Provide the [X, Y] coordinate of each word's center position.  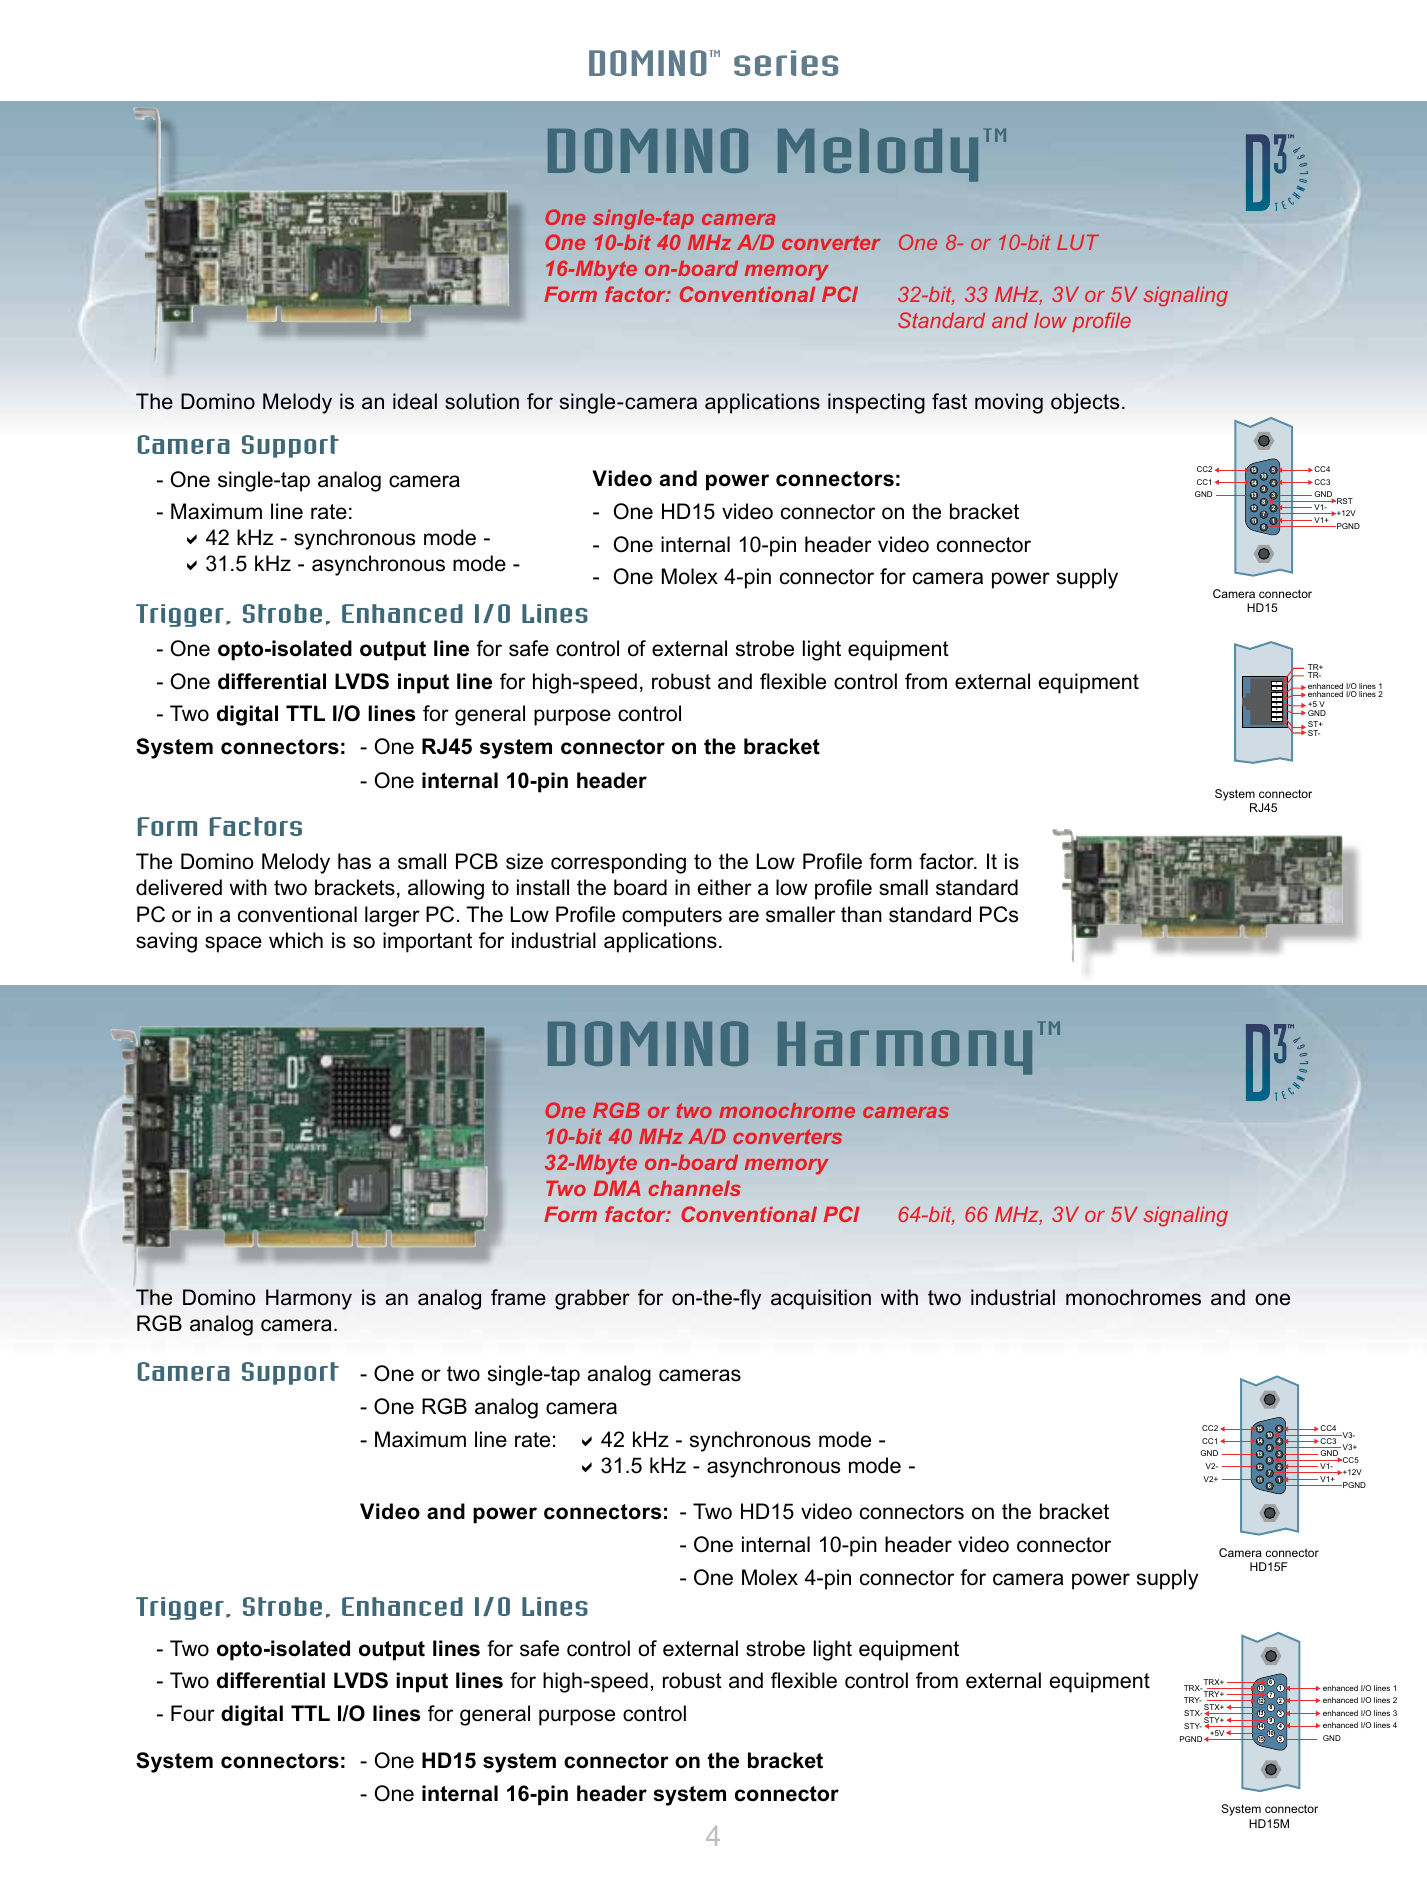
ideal [415, 401]
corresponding [618, 863]
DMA [617, 1188]
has [354, 861]
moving [1009, 403]
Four [193, 1713]
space [233, 944]
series [786, 63]
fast [949, 401]
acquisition [821, 1299]
